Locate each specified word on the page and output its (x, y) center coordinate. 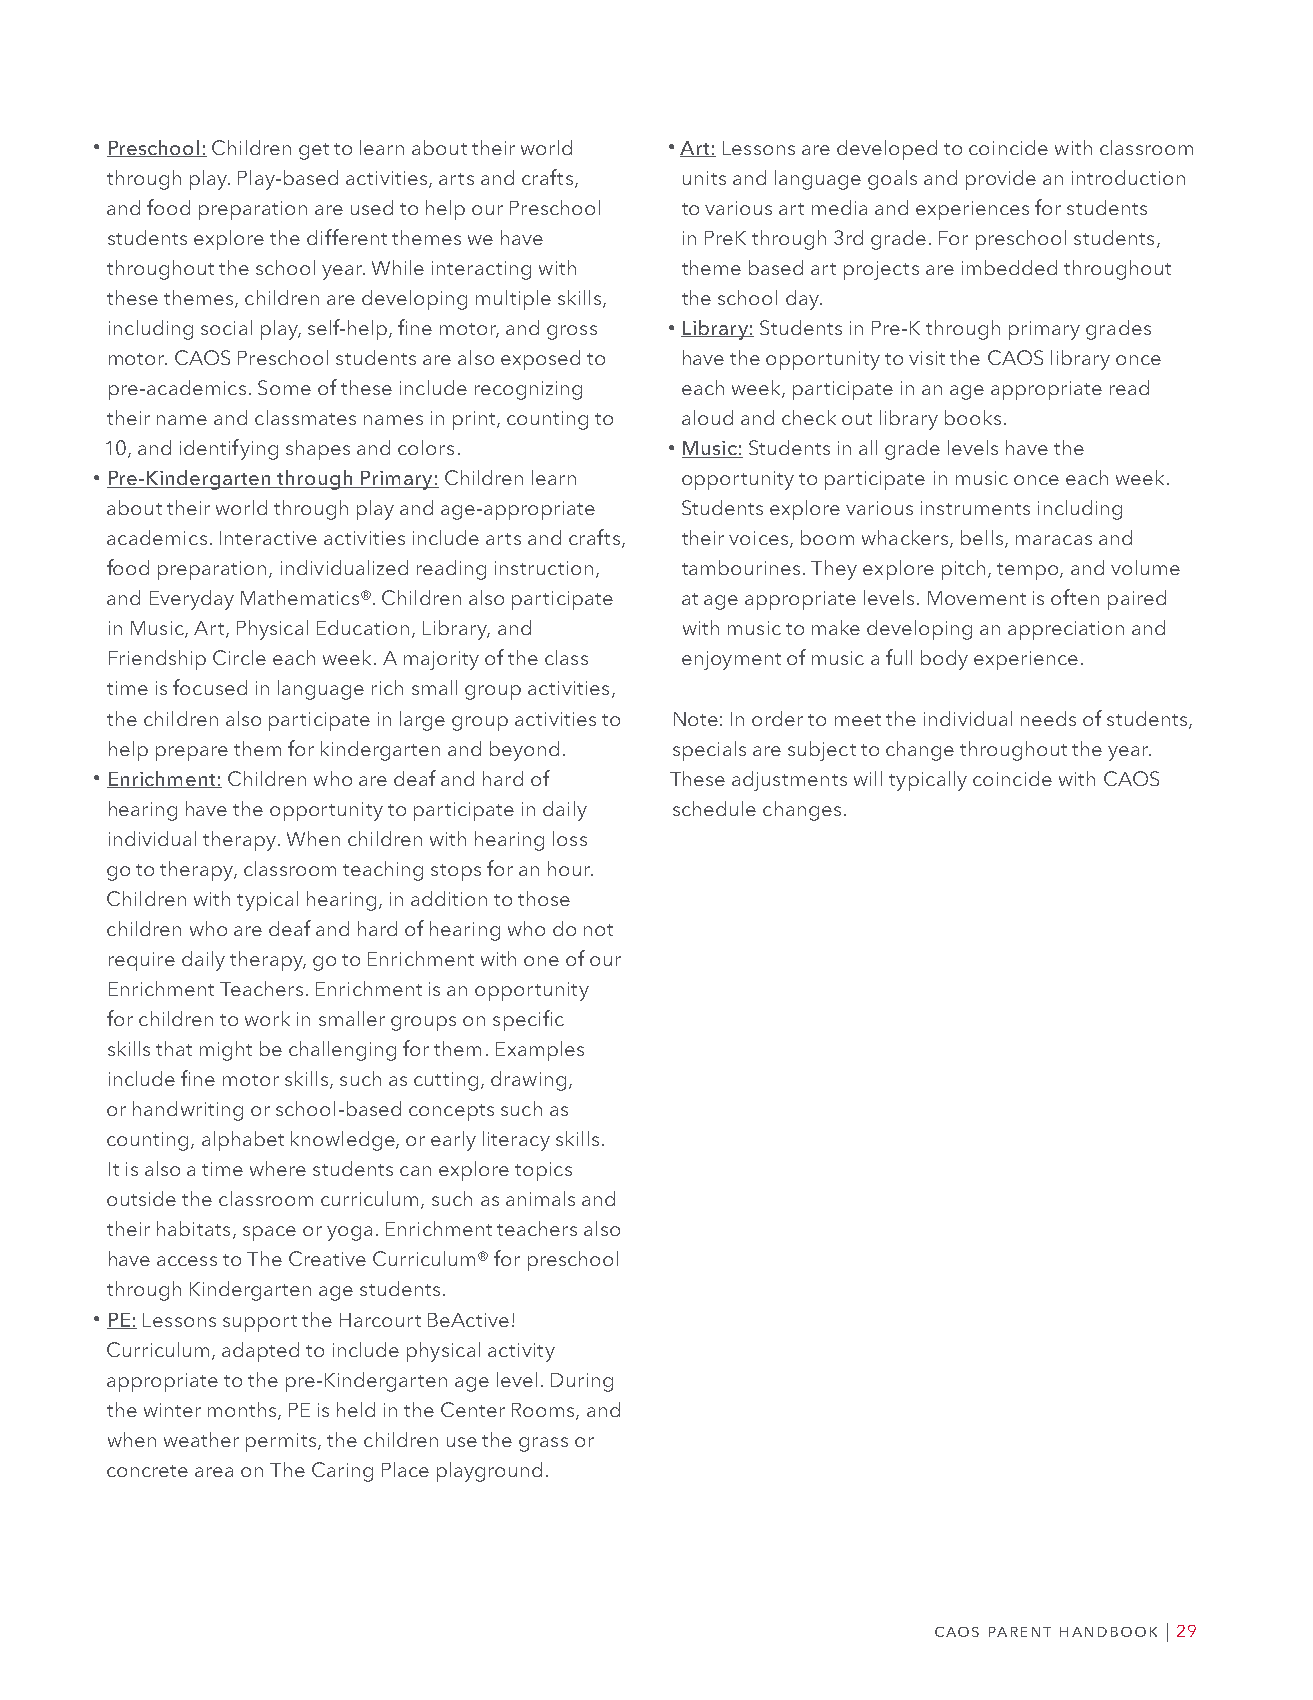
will (868, 778)
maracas (1054, 540)
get (314, 151)
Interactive (268, 538)
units (704, 178)
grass (543, 1444)
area (214, 1472)
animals (540, 1198)
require (142, 961)
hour (570, 868)
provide (1001, 180)
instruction (544, 568)
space (269, 1233)
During (582, 1382)
